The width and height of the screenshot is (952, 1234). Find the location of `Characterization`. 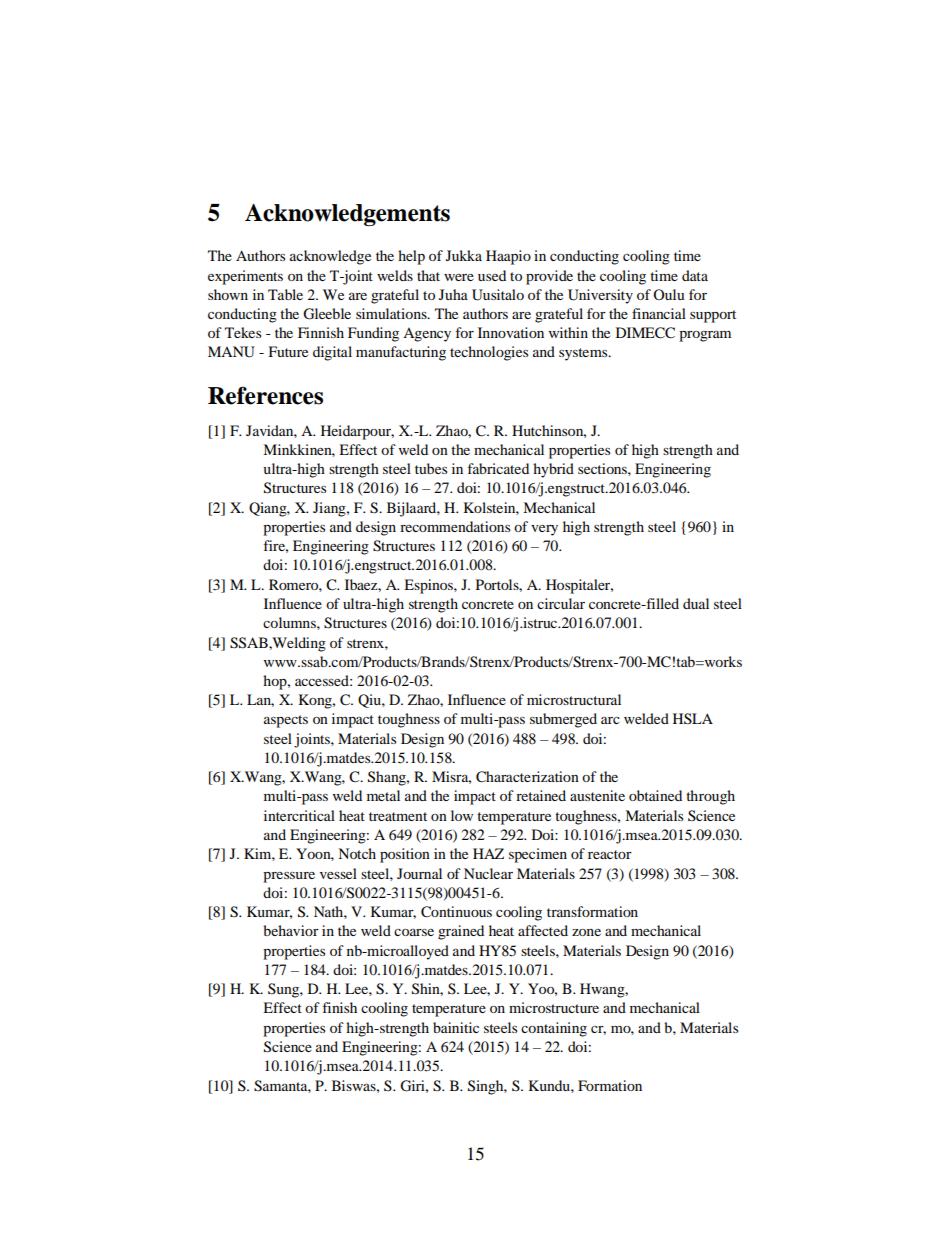

Characterization is located at coordinates (527, 777).
